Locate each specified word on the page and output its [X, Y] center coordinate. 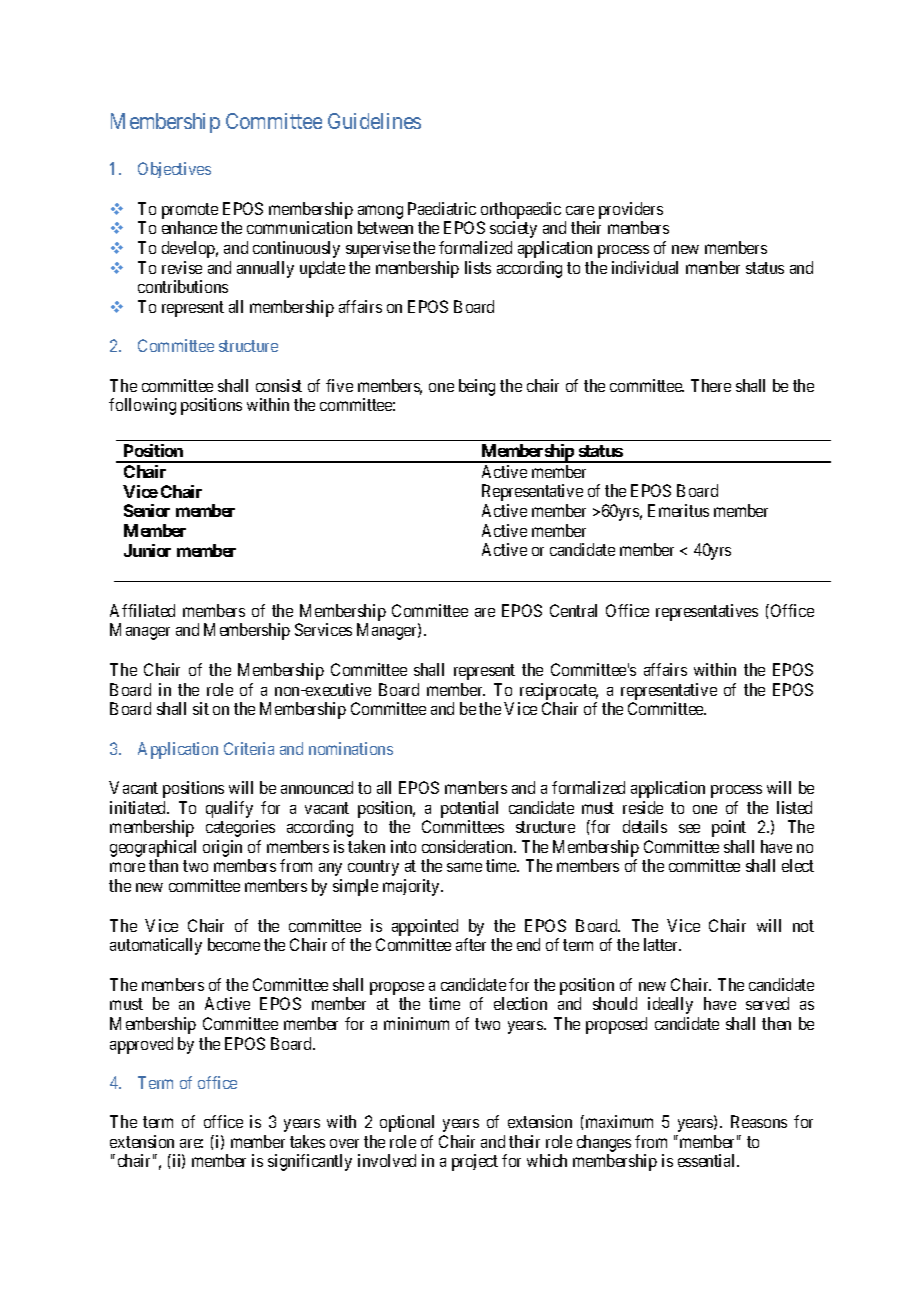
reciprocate [559, 691]
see [689, 828]
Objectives [174, 170]
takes [307, 1141]
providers [631, 210]
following [142, 406]
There [711, 385]
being [477, 387]
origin [222, 848]
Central [573, 610]
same [464, 867]
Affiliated [142, 610]
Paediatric [442, 208]
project [475, 1162]
